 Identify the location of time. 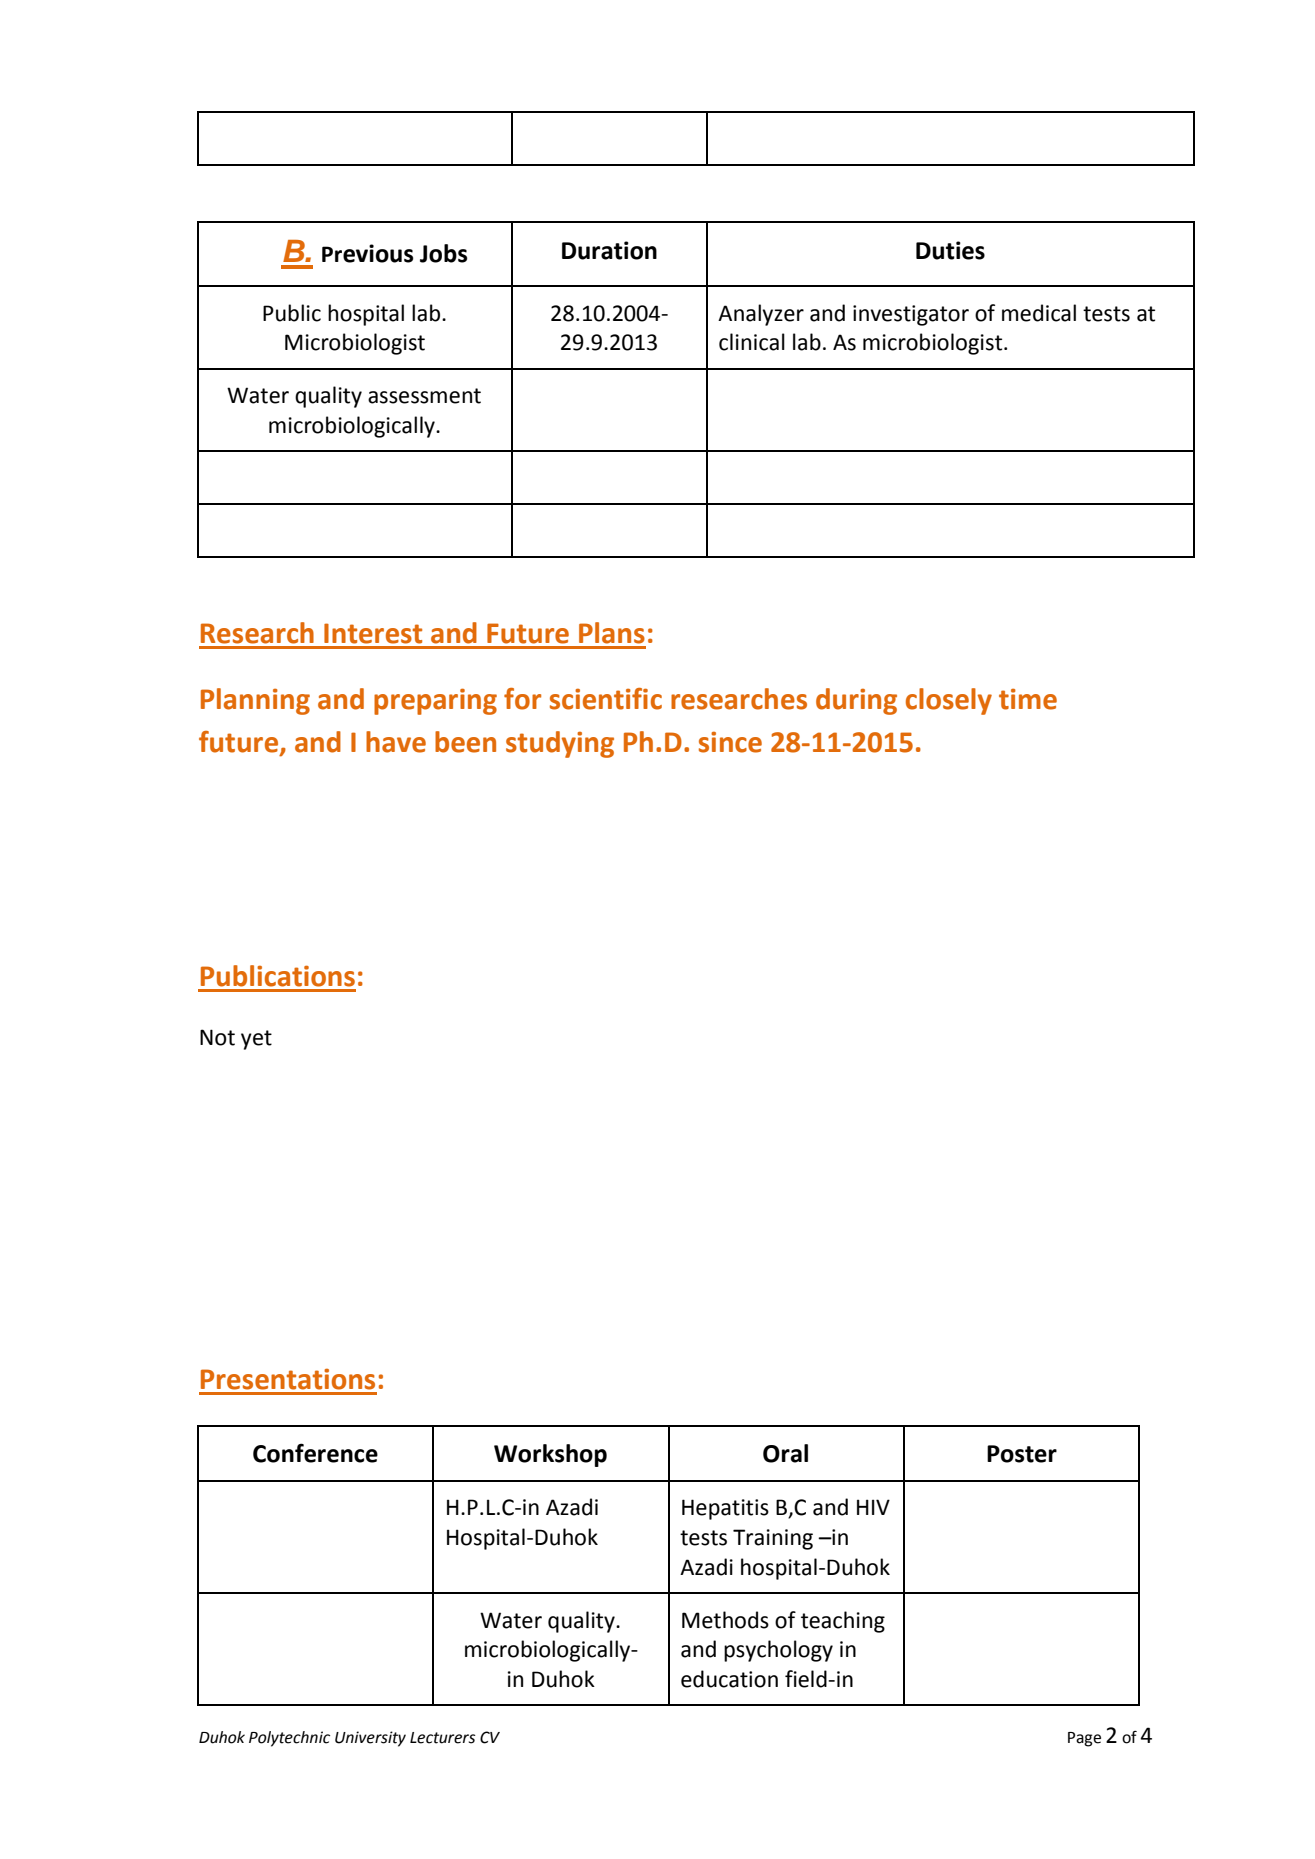
(1028, 699).
